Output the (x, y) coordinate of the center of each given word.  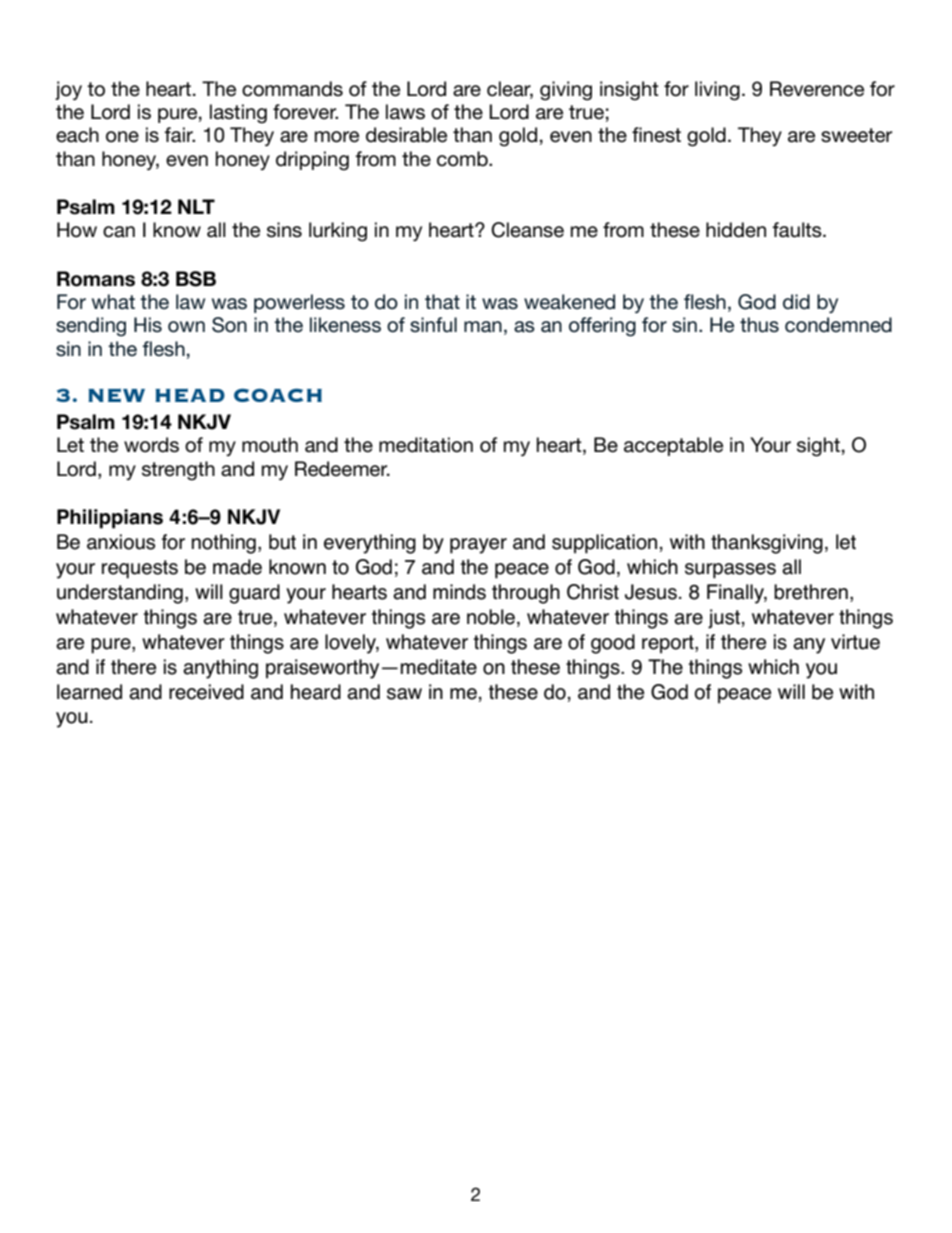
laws (405, 112)
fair (179, 135)
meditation (426, 445)
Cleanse (527, 230)
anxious (121, 542)
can (119, 232)
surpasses (730, 571)
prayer (478, 546)
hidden (736, 230)
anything (220, 669)
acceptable (673, 446)
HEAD (190, 395)
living (717, 91)
